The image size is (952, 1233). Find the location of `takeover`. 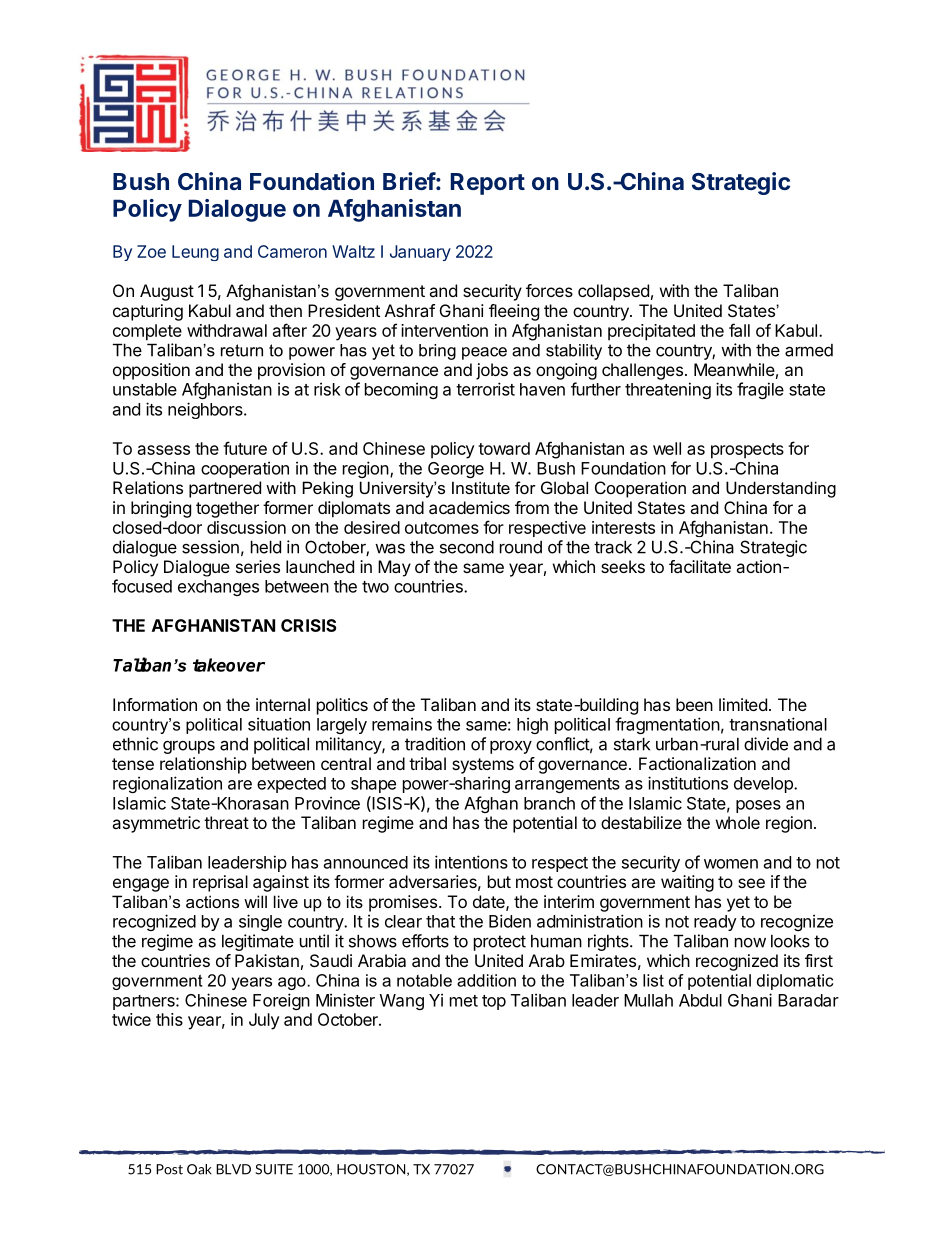

takeover is located at coordinates (229, 665).
